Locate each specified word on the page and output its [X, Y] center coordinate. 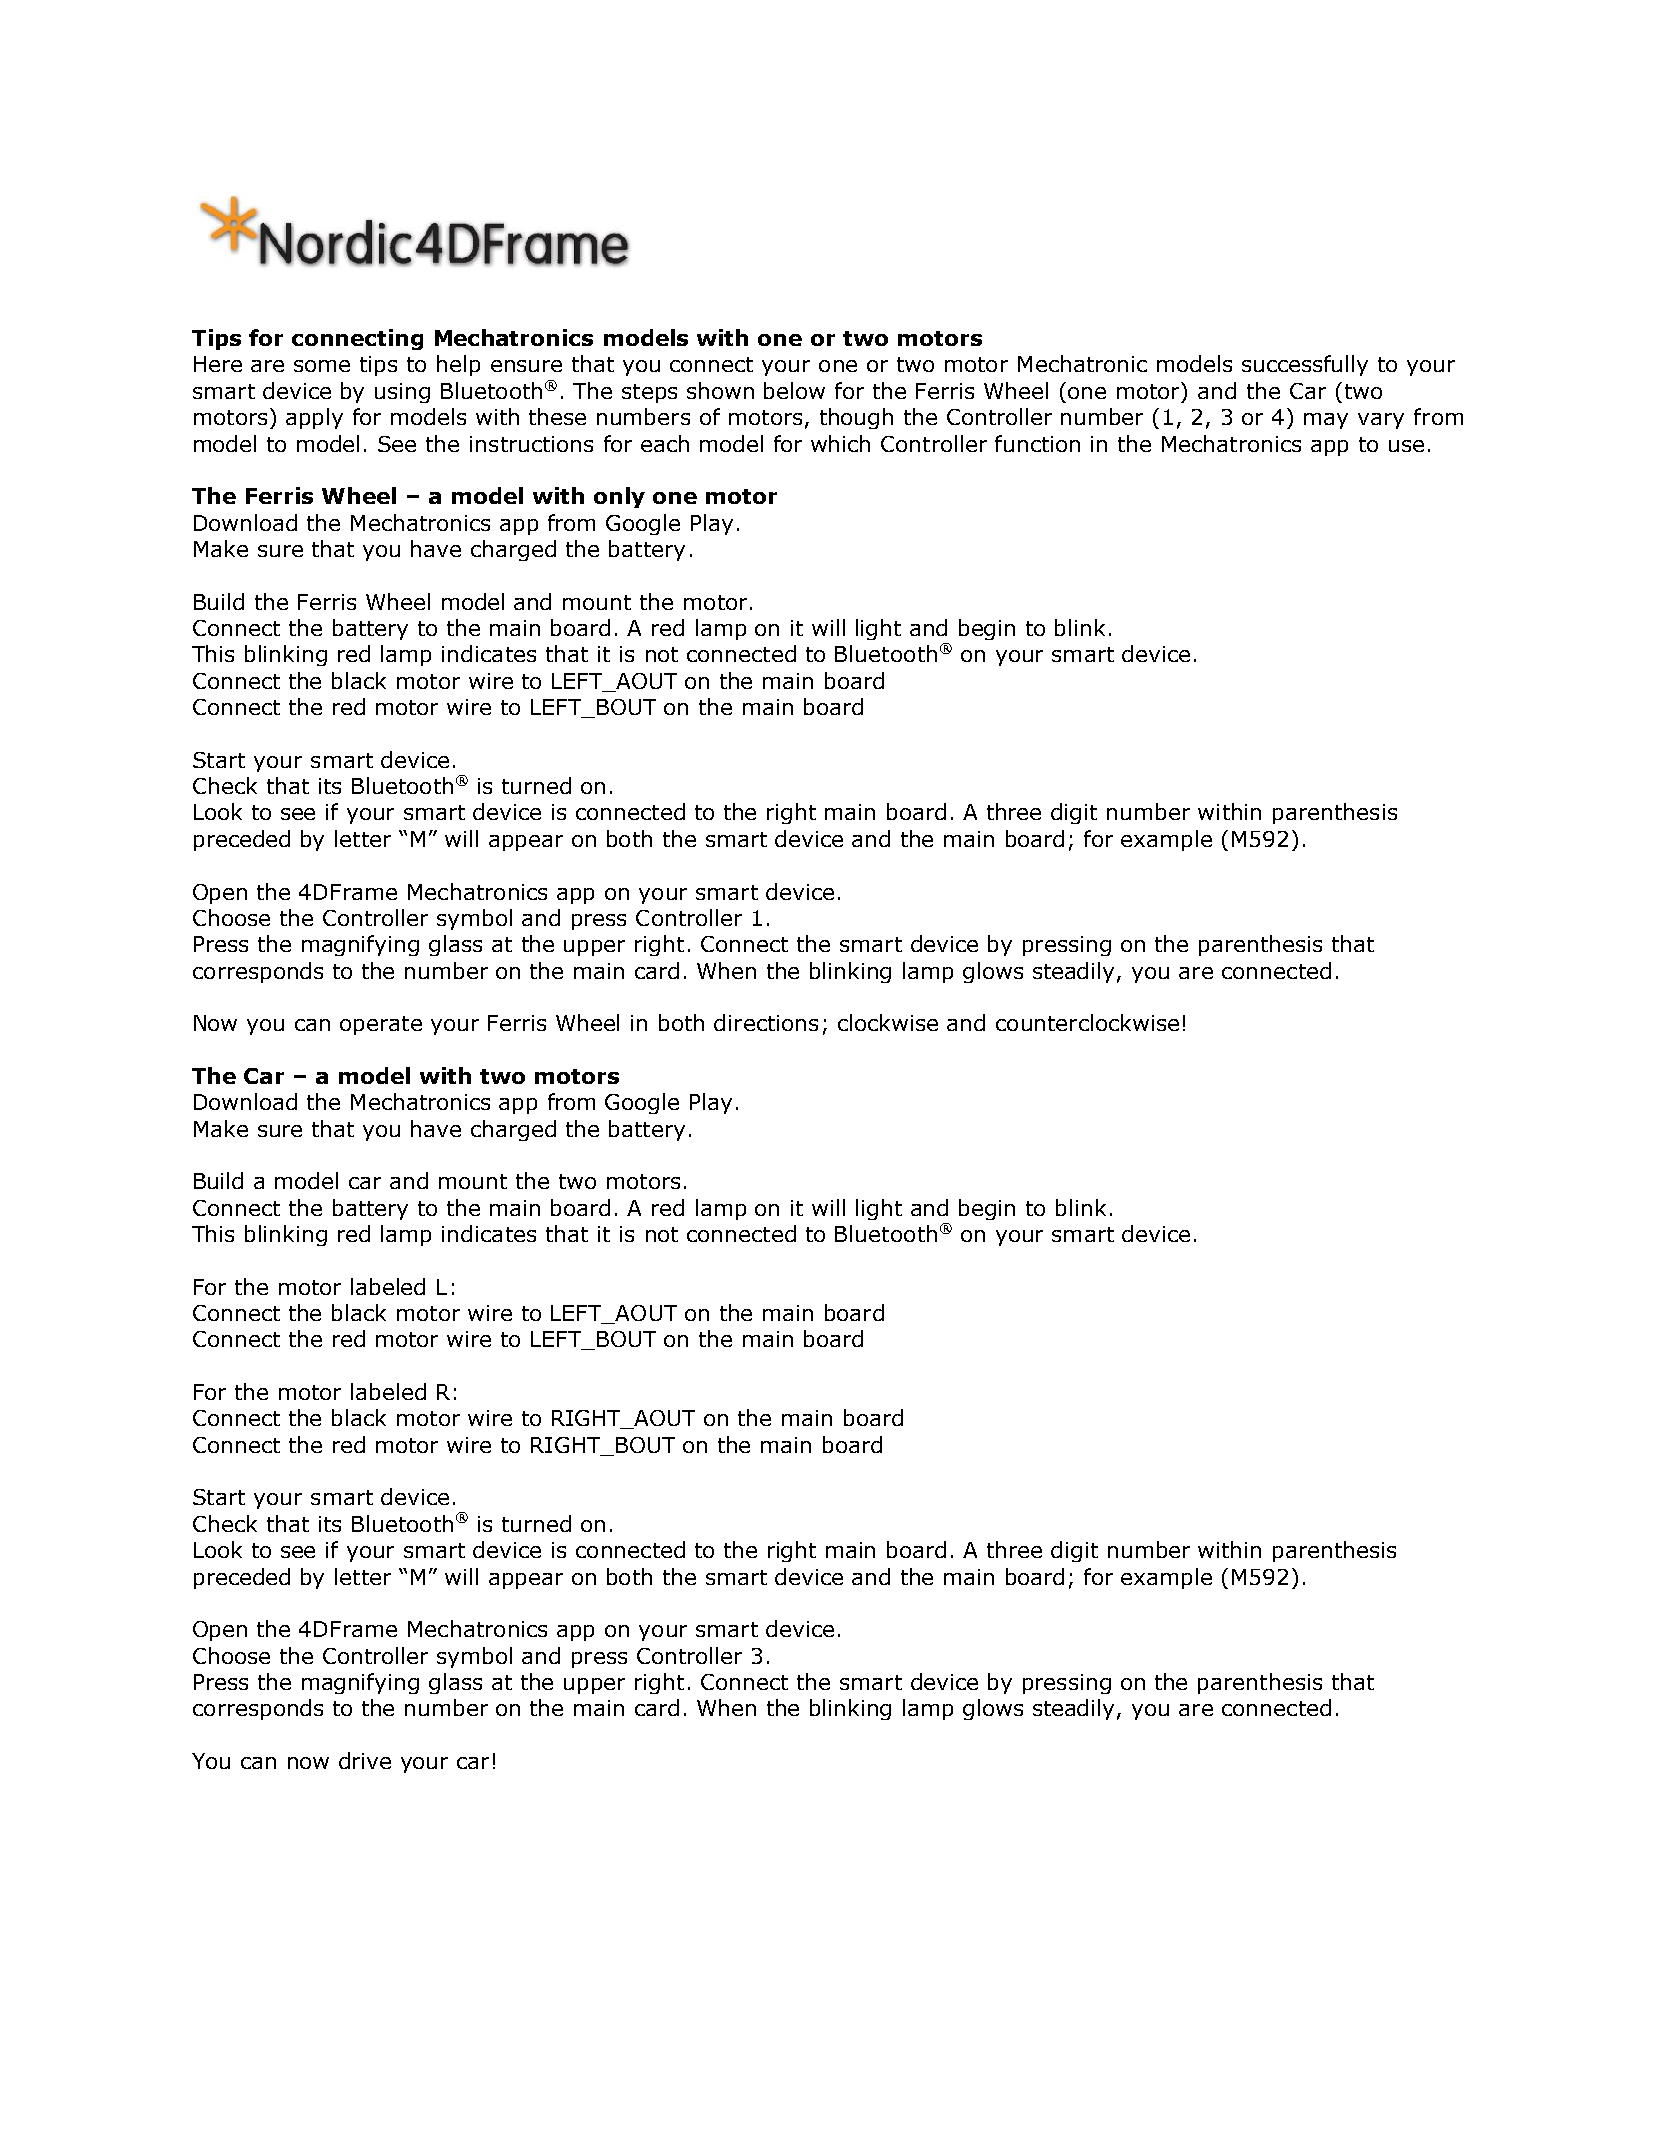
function [1037, 443]
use [1406, 446]
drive [365, 1760]
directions [766, 1022]
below [794, 390]
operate [381, 1025]
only [619, 497]
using [402, 393]
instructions [531, 444]
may [1326, 421]
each [665, 443]
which [840, 443]
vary [1381, 421]
